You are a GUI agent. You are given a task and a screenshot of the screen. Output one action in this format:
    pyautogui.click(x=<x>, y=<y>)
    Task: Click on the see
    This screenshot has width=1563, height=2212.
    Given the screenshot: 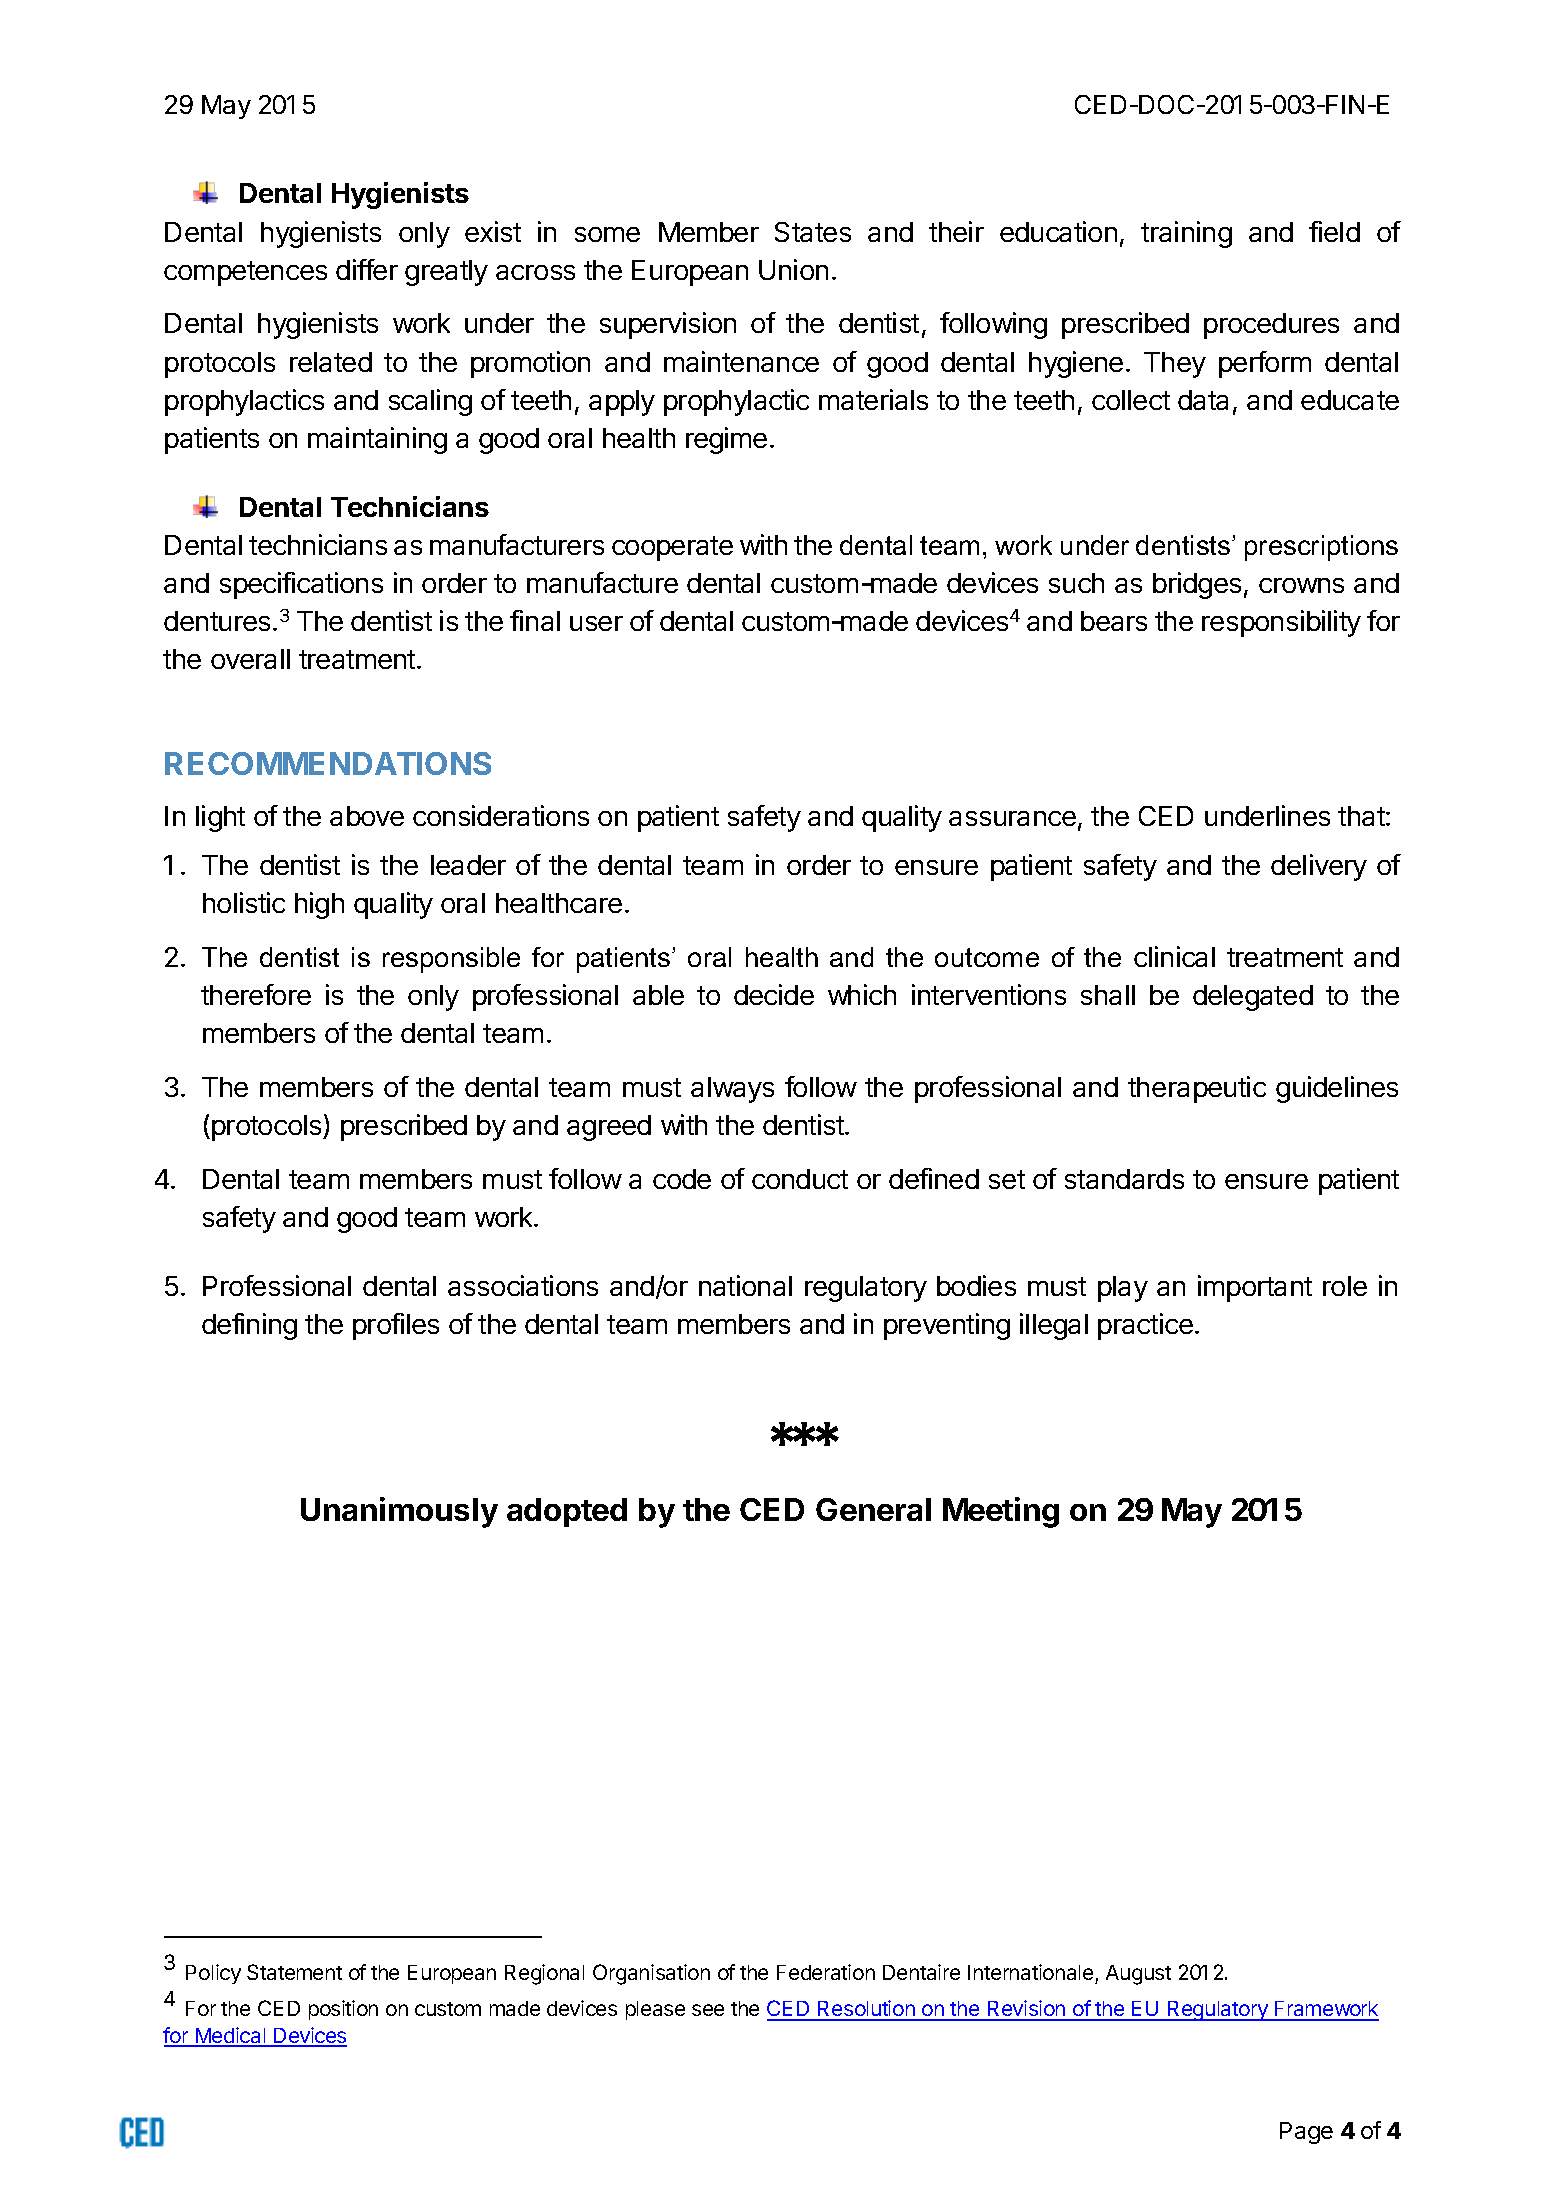 What is the action you would take?
    pyautogui.click(x=708, y=2010)
